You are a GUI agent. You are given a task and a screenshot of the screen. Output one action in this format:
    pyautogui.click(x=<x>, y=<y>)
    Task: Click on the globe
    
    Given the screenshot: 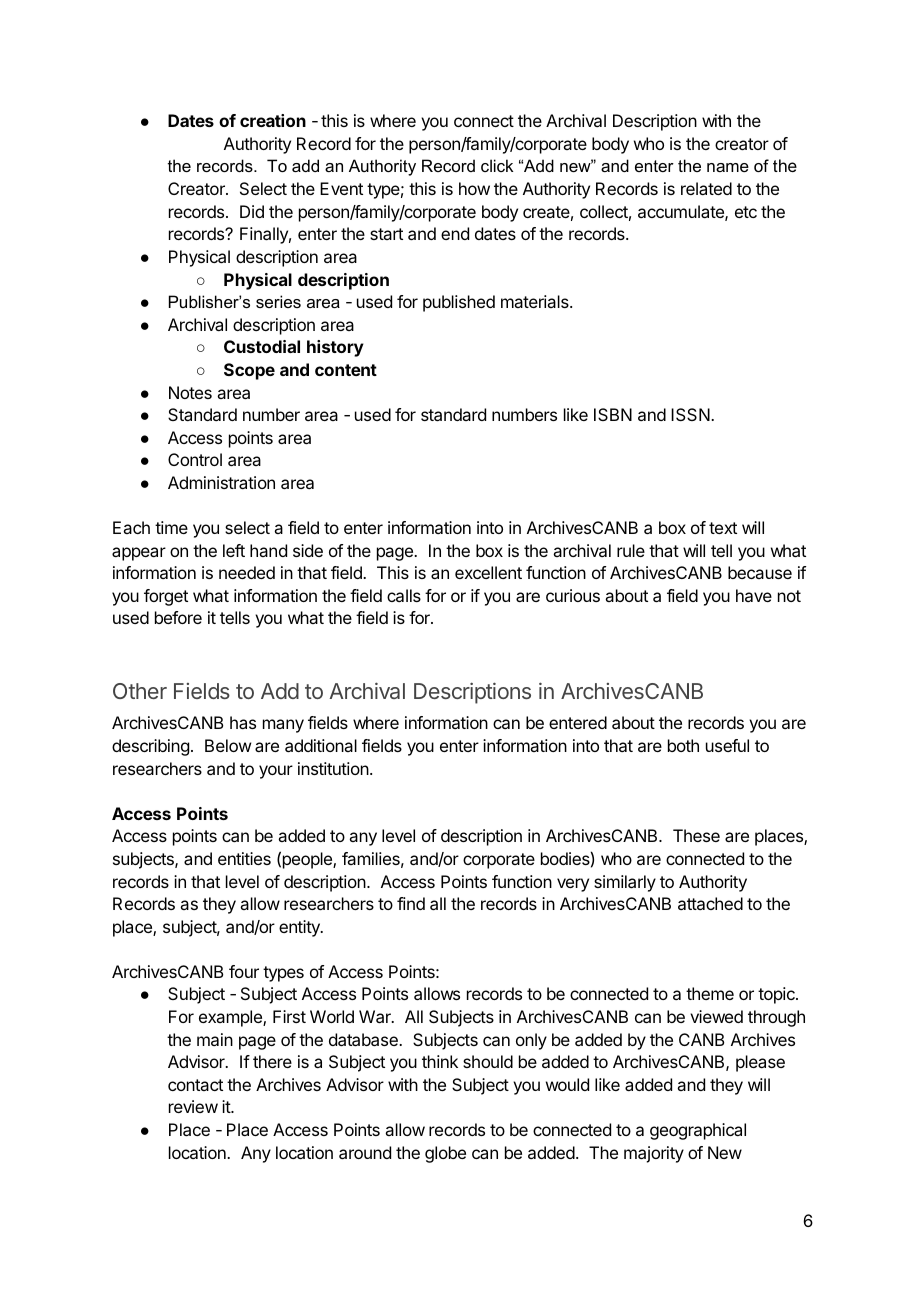 What is the action you would take?
    pyautogui.click(x=445, y=1154)
